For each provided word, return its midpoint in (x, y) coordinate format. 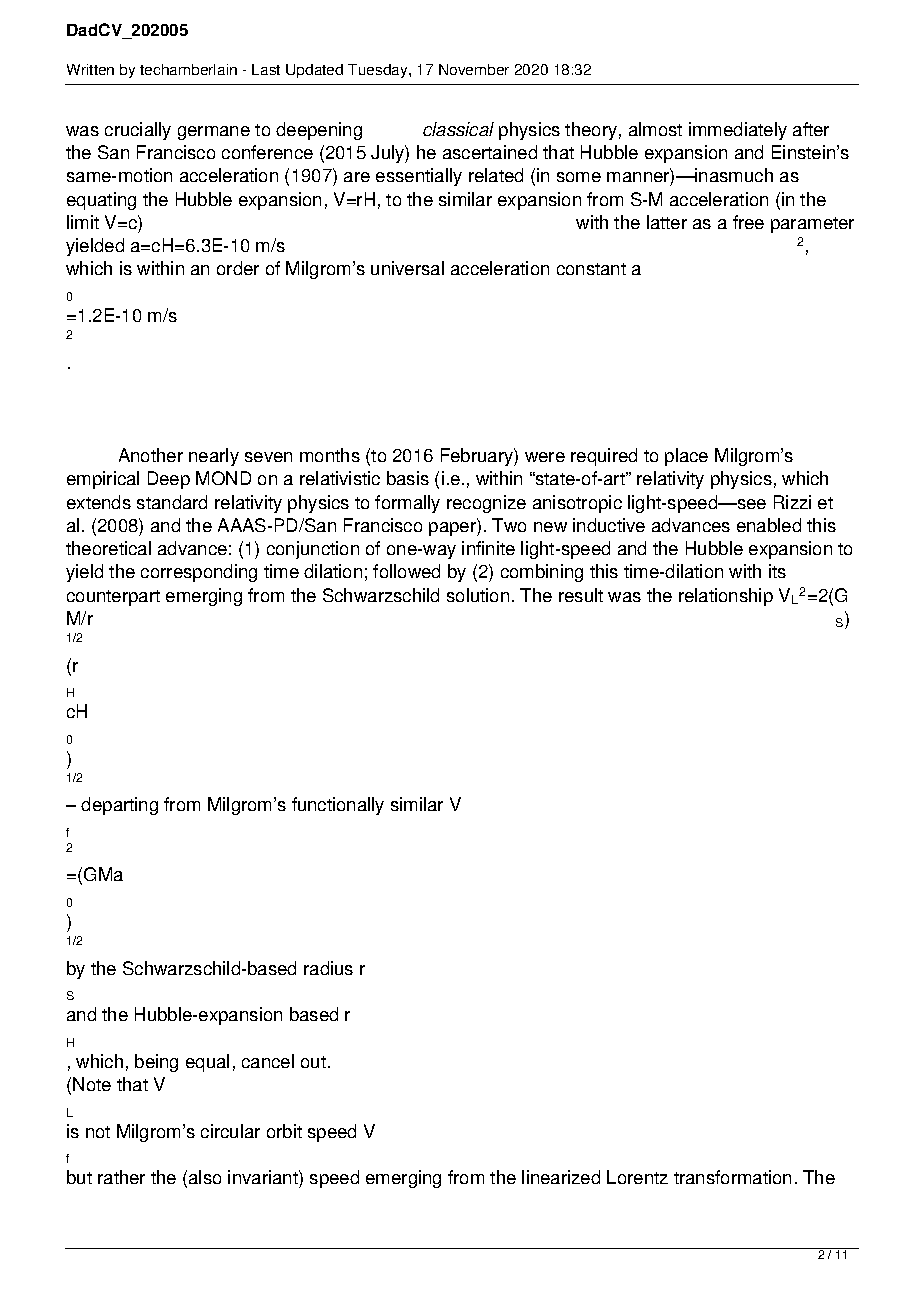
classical (458, 129)
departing (119, 806)
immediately (738, 131)
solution (478, 595)
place (686, 457)
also (205, 1177)
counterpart (113, 598)
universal (407, 268)
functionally (338, 806)
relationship (726, 597)
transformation (732, 1177)
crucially (138, 131)
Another (151, 455)
